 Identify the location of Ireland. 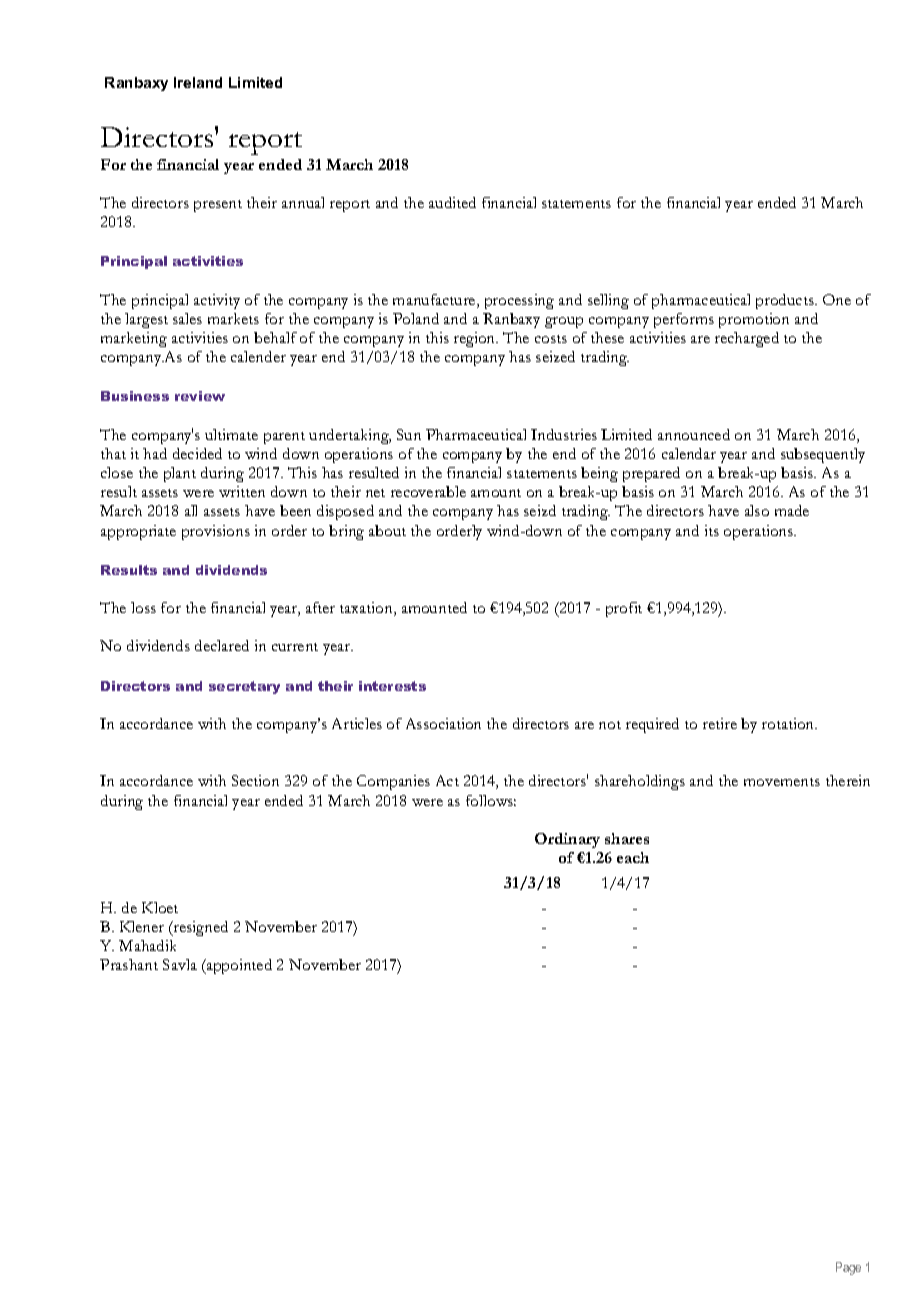
(198, 82).
